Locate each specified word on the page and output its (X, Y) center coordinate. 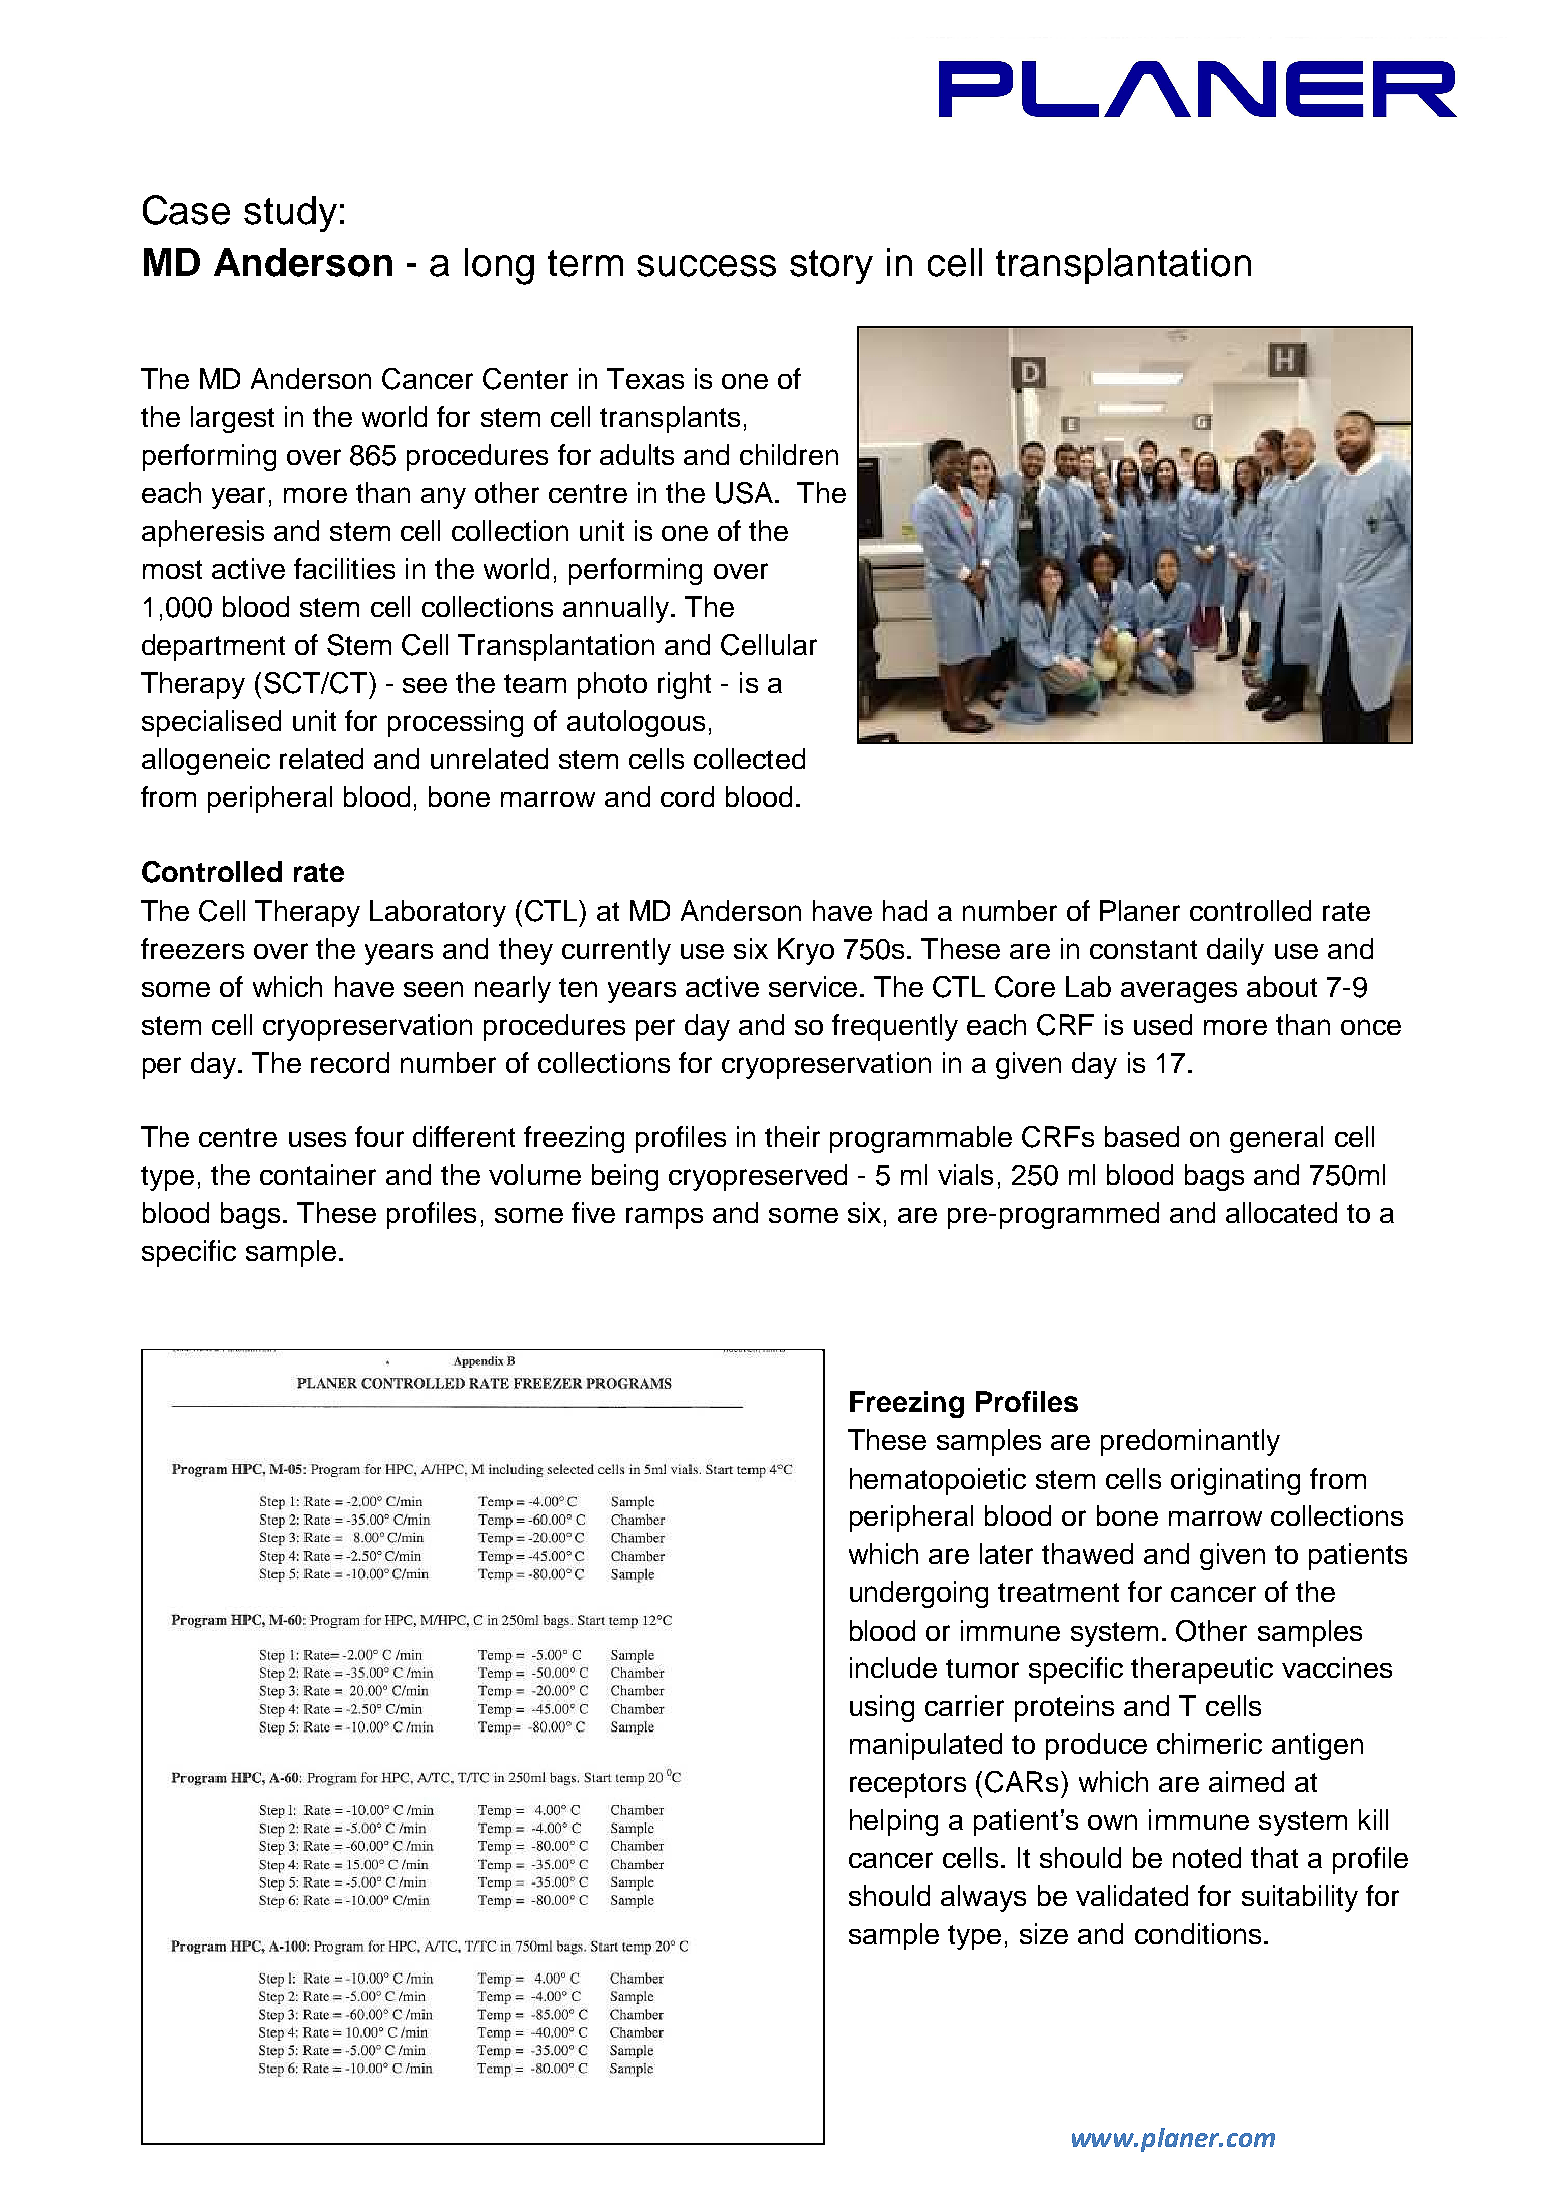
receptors (908, 1785)
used (1163, 1024)
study (290, 214)
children (789, 454)
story (831, 267)
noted (1207, 1857)
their (792, 1136)
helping (894, 1822)
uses (317, 1139)
